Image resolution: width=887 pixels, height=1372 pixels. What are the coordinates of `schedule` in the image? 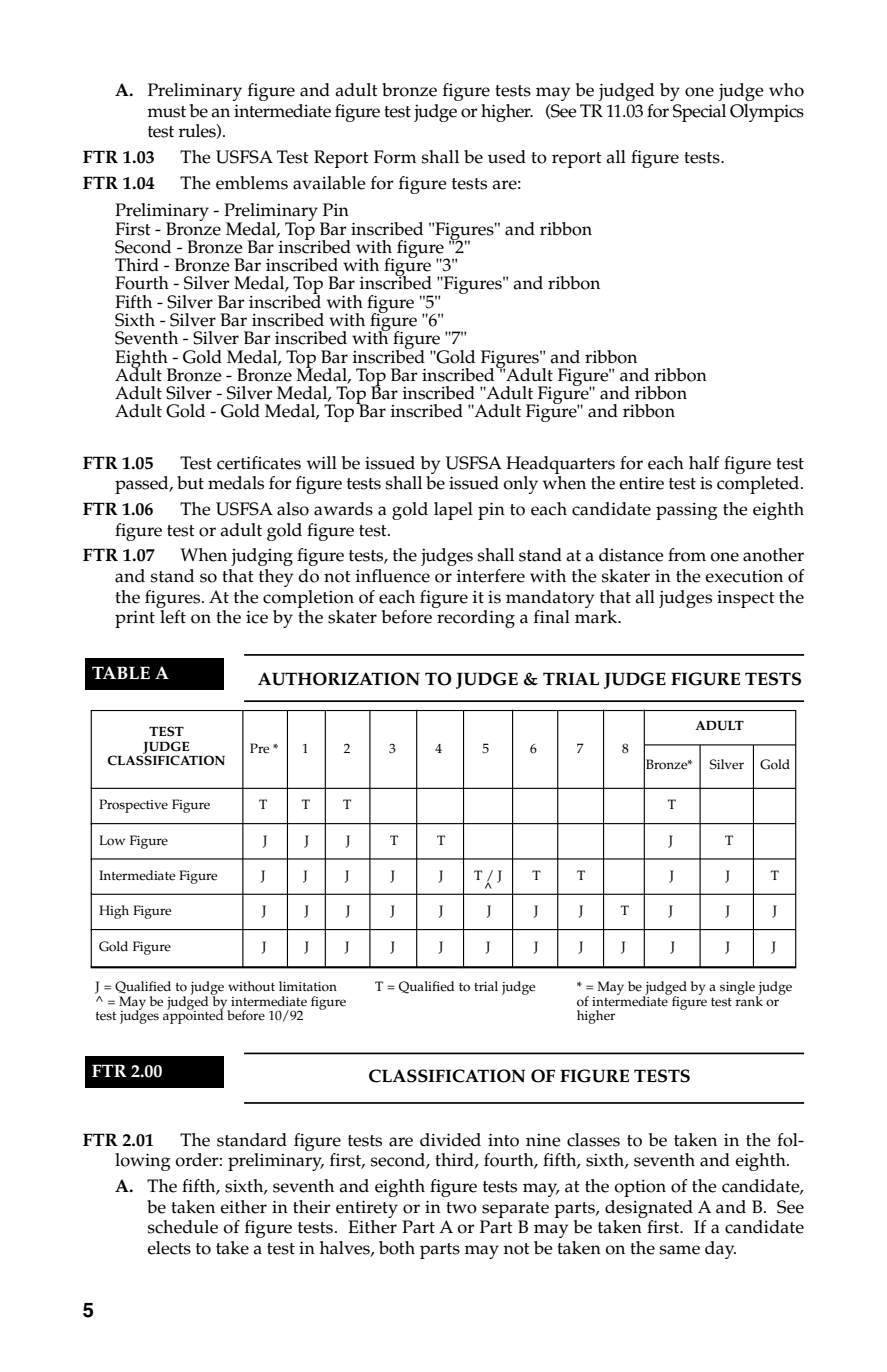 It's located at (183, 1227).
